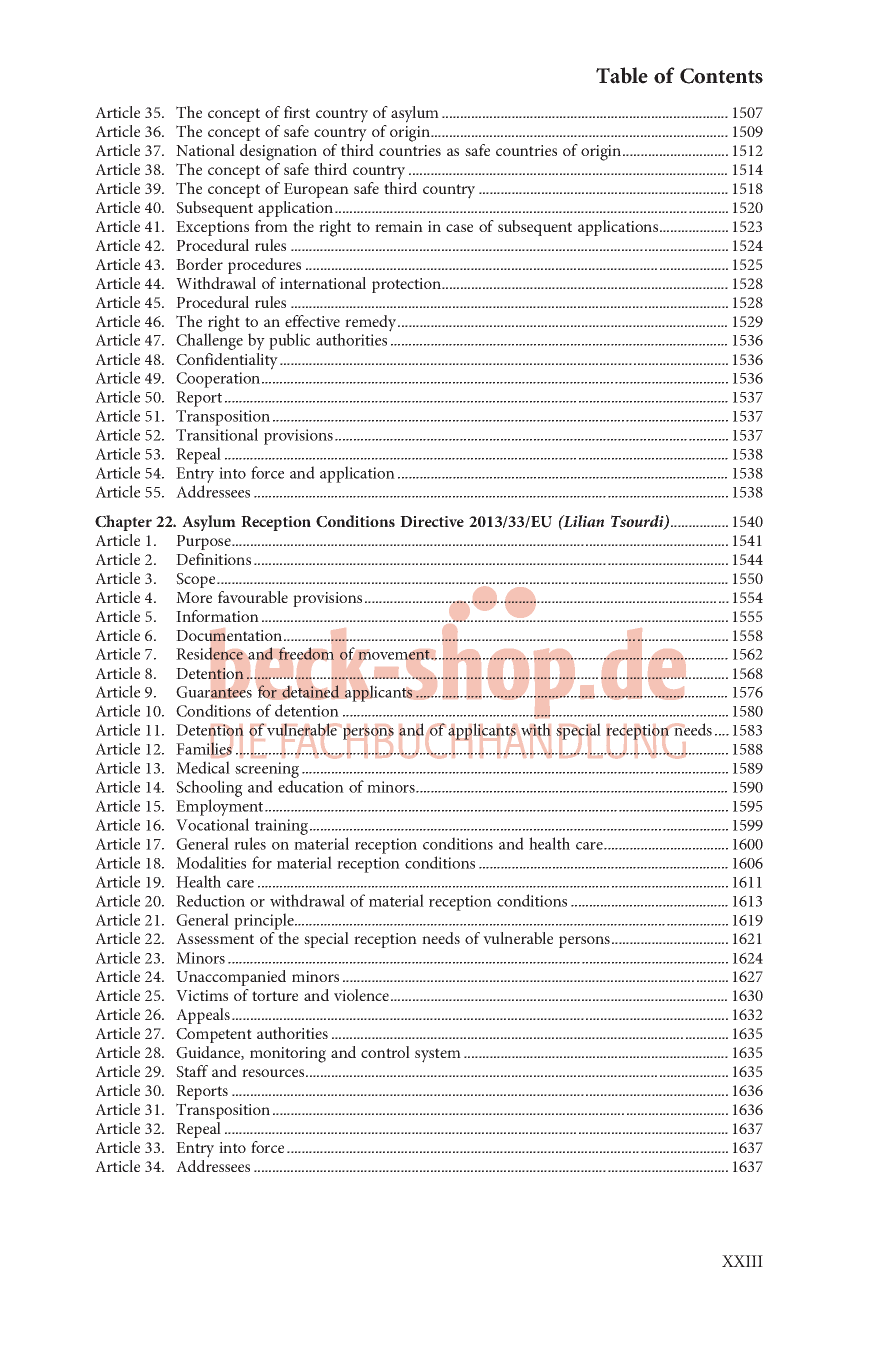  What do you see at coordinates (622, 75) in the document?
I see `Table` at bounding box center [622, 75].
